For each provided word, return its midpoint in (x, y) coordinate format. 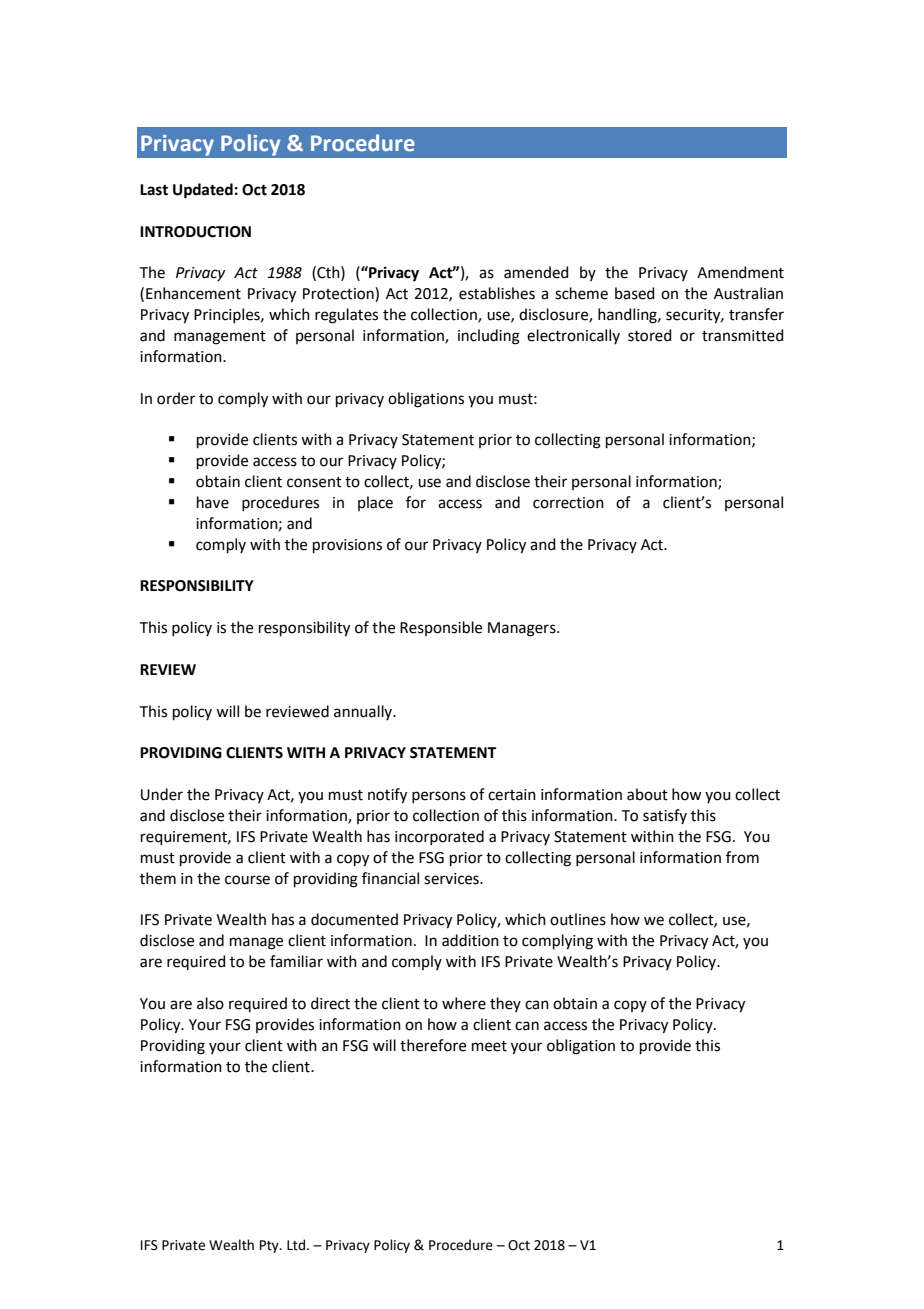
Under (162, 794)
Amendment (740, 272)
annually (364, 712)
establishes (497, 293)
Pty (270, 1246)
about (647, 794)
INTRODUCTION (195, 232)
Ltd (297, 1245)
